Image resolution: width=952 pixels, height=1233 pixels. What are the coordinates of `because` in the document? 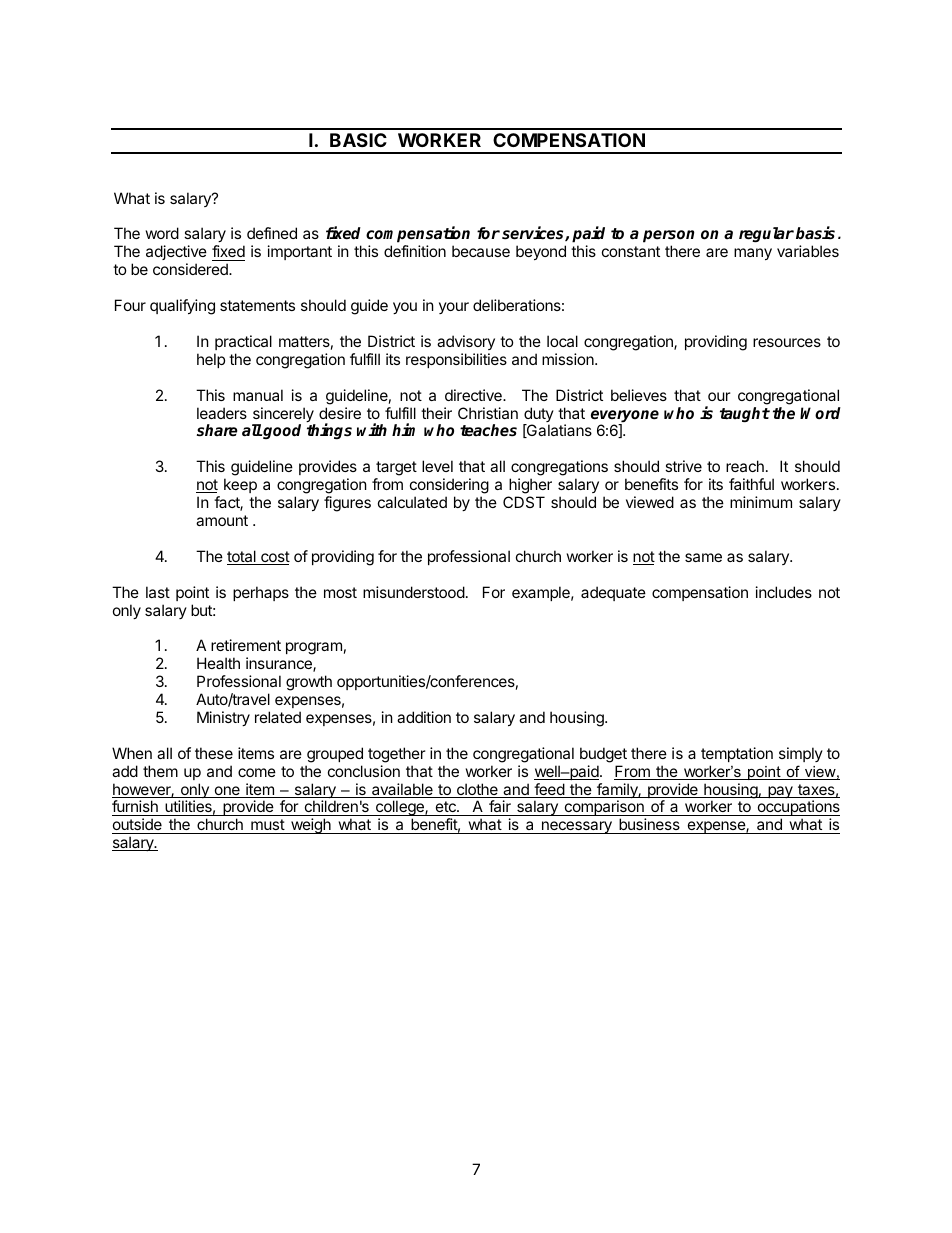 It's located at (481, 251).
